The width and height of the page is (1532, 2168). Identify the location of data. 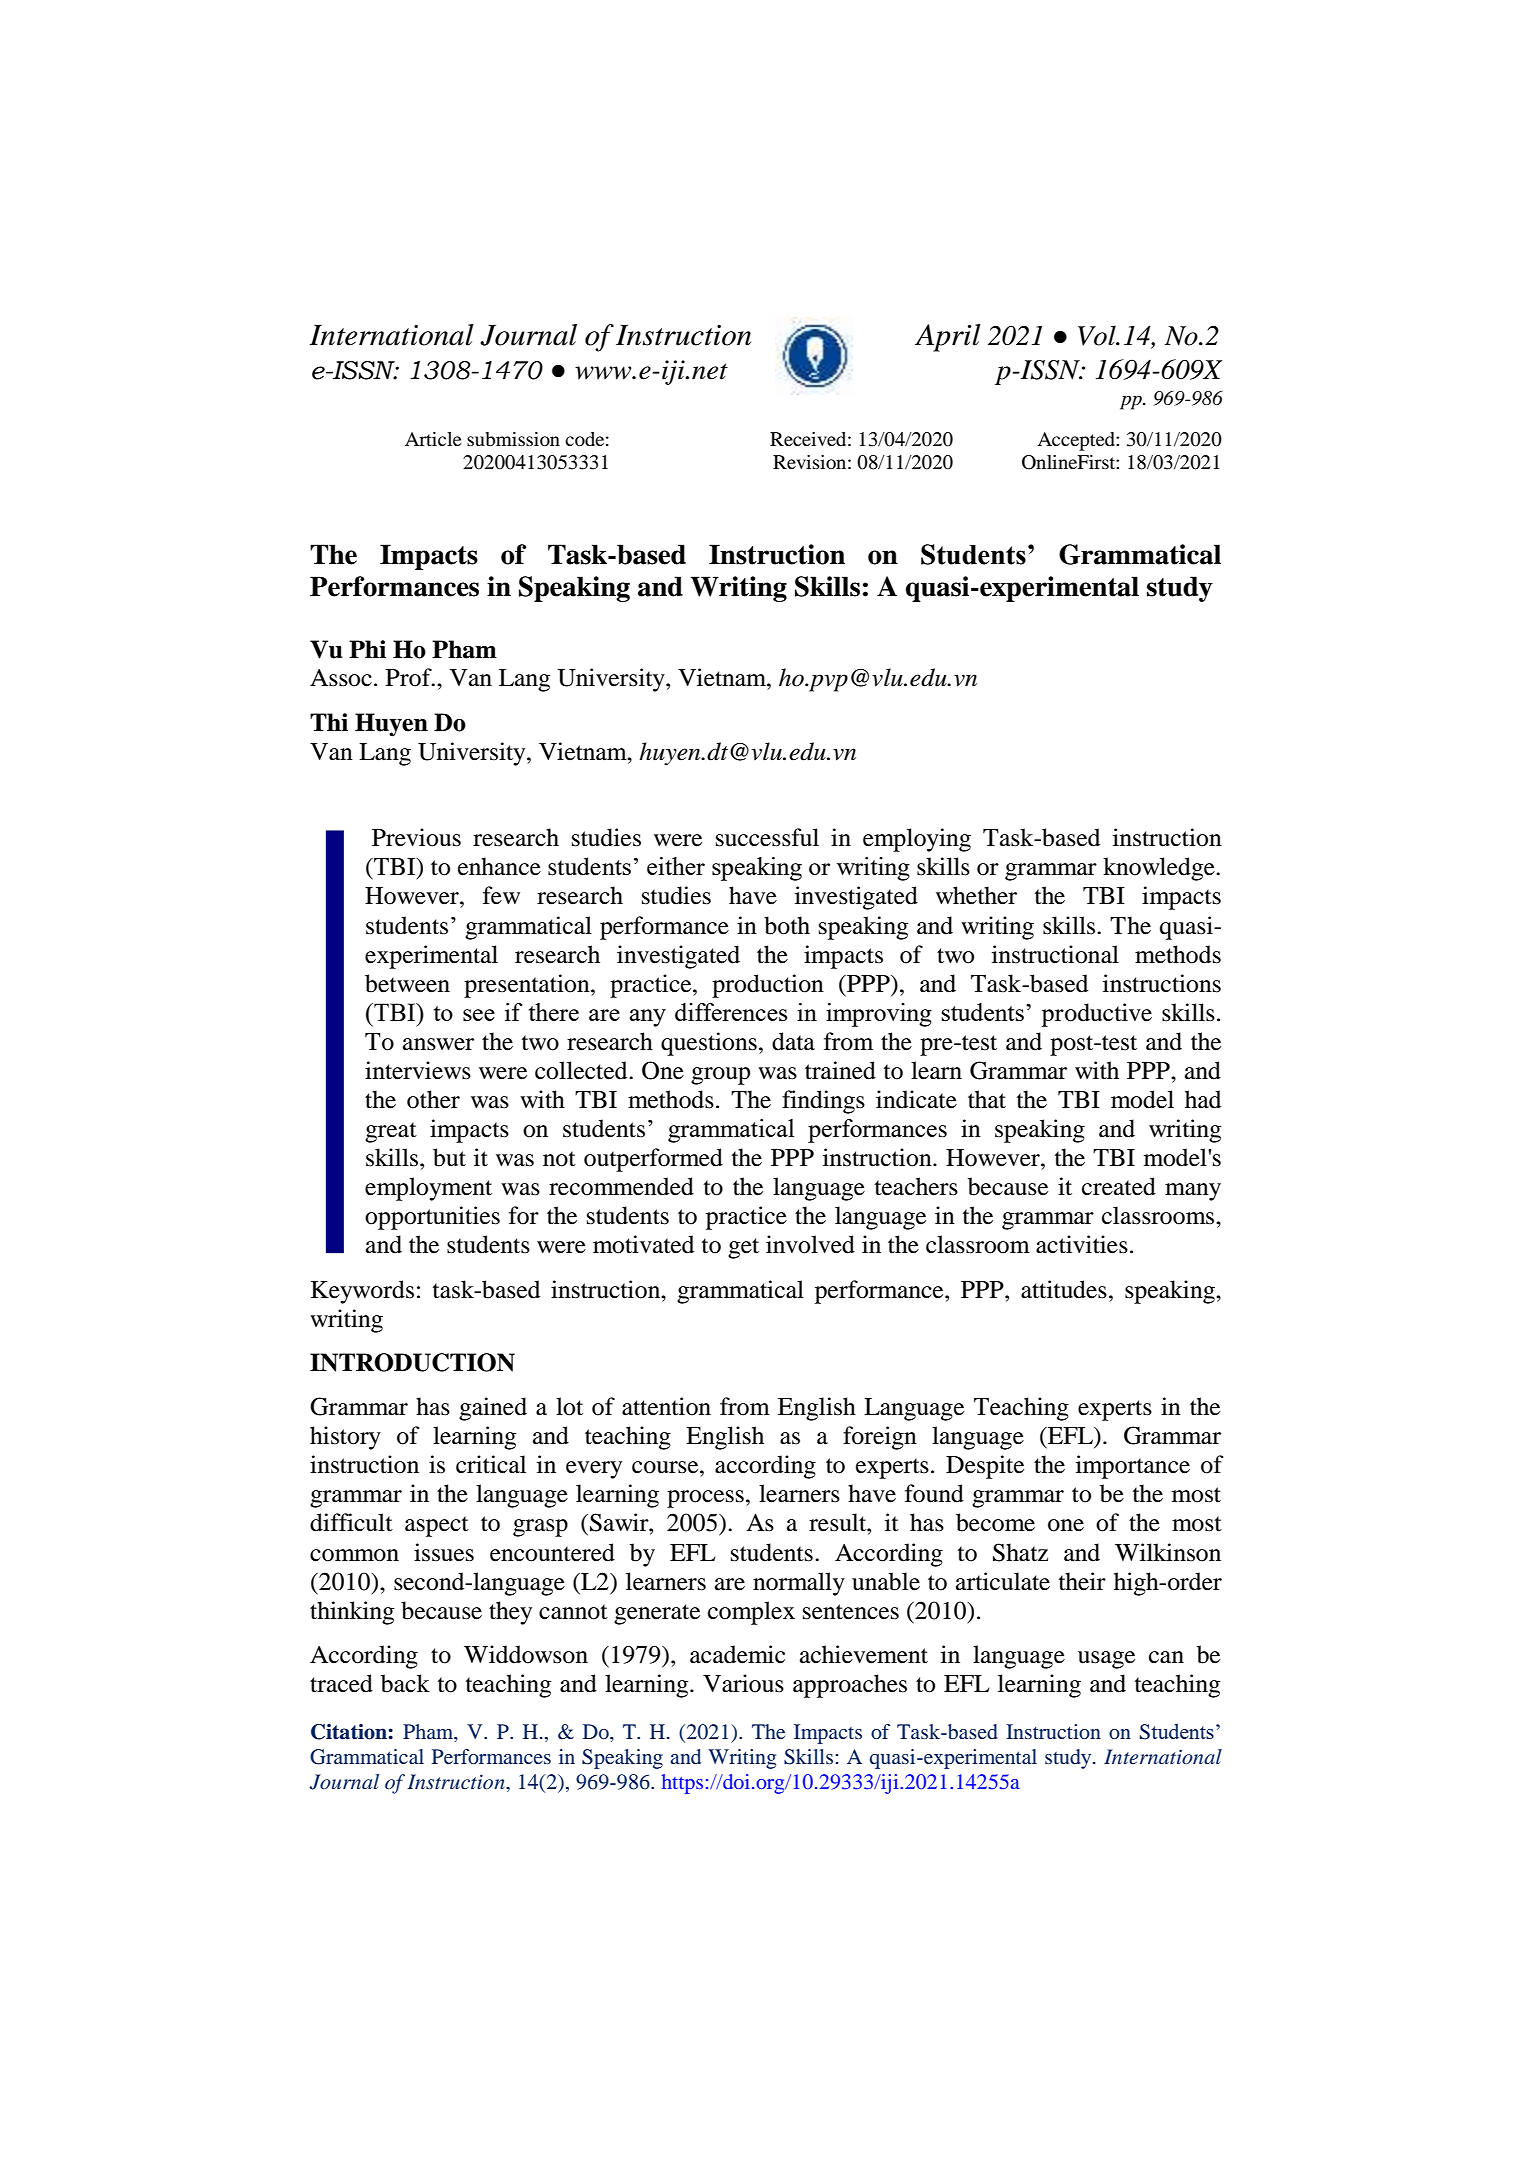
(793, 1041).
